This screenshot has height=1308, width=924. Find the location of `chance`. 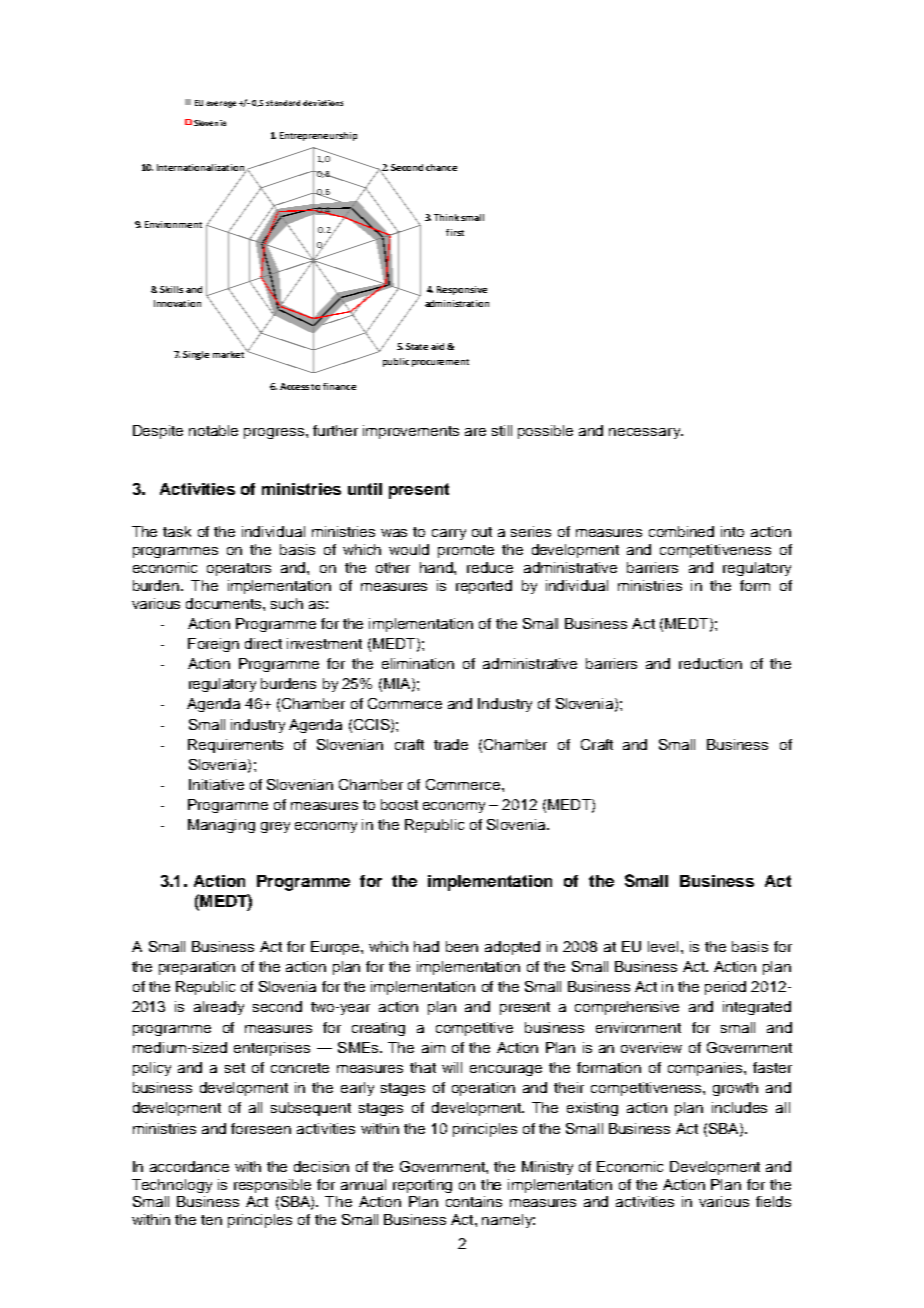

chance is located at coordinates (441, 167).
